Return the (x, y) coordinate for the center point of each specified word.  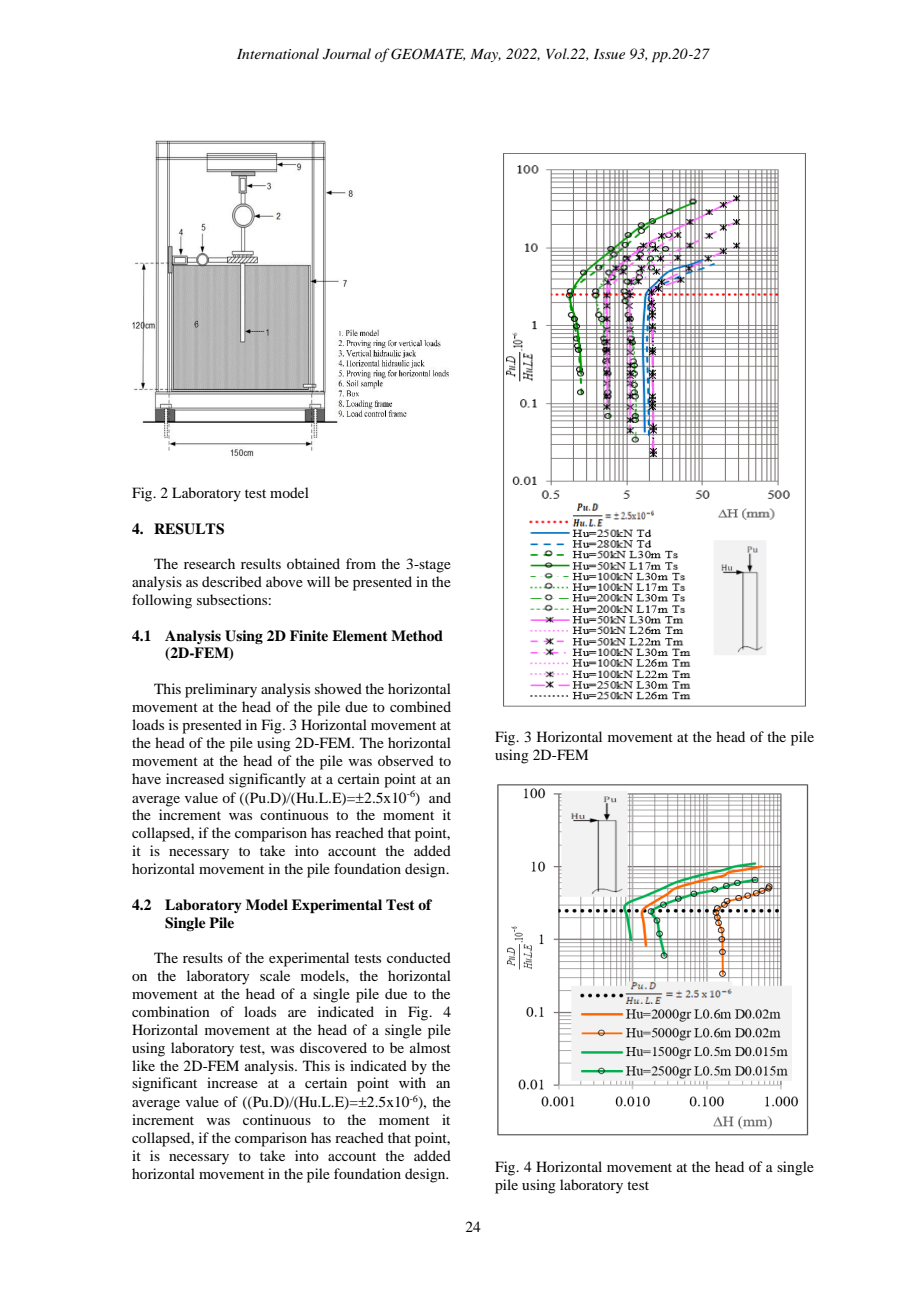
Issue (609, 54)
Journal (347, 54)
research (209, 563)
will (318, 581)
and (440, 797)
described (232, 581)
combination (171, 1011)
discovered (333, 1047)
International (278, 53)
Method (417, 635)
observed (406, 760)
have (146, 778)
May (485, 55)
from (361, 563)
